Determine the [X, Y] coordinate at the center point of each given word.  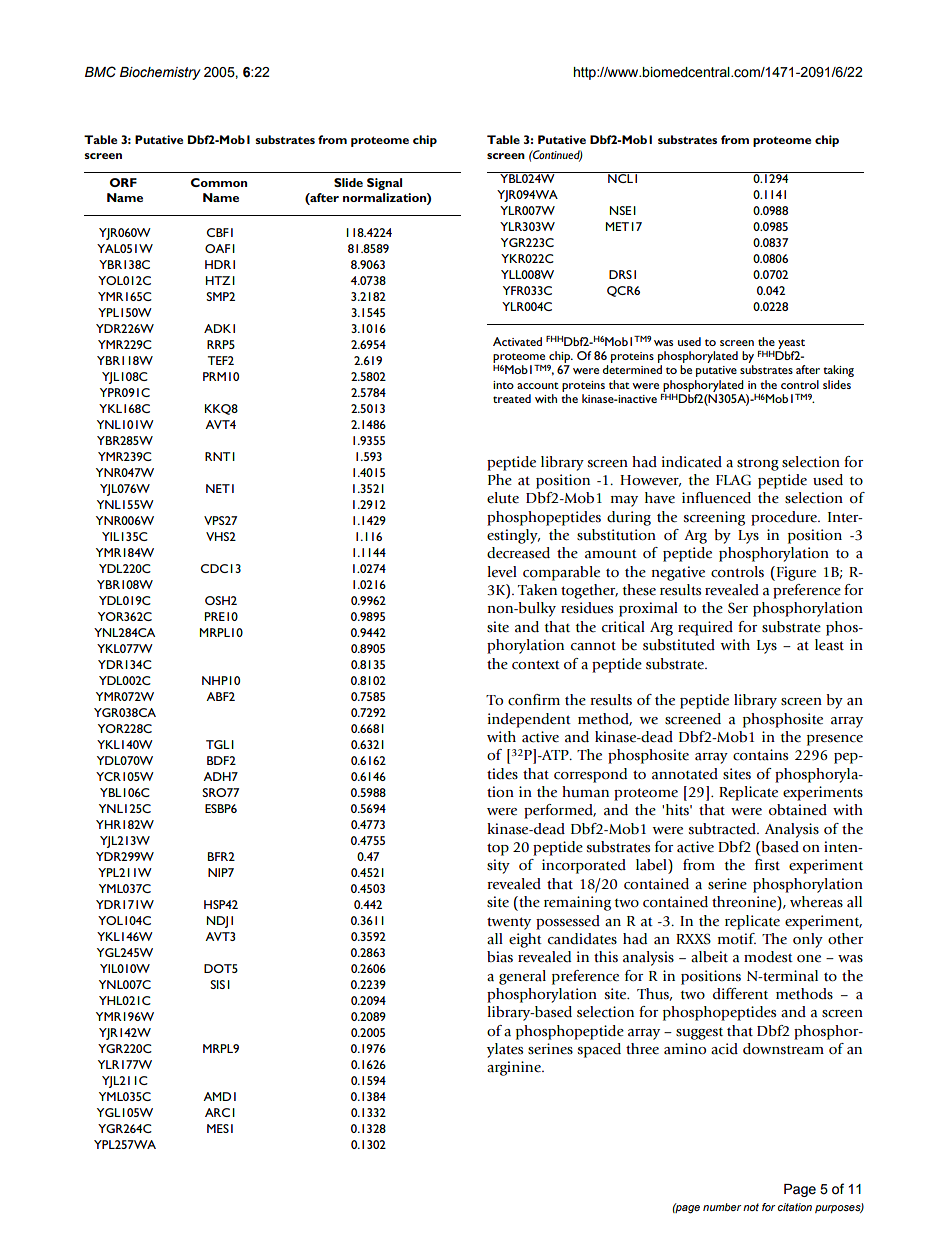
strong [758, 464]
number [722, 1207]
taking [838, 371]
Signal [384, 184]
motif [737, 939]
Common [219, 182]
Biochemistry [160, 73]
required [705, 628]
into [503, 385]
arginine [515, 1068]
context [536, 665]
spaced [599, 1050]
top [498, 849]
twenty [509, 923]
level [502, 572]
